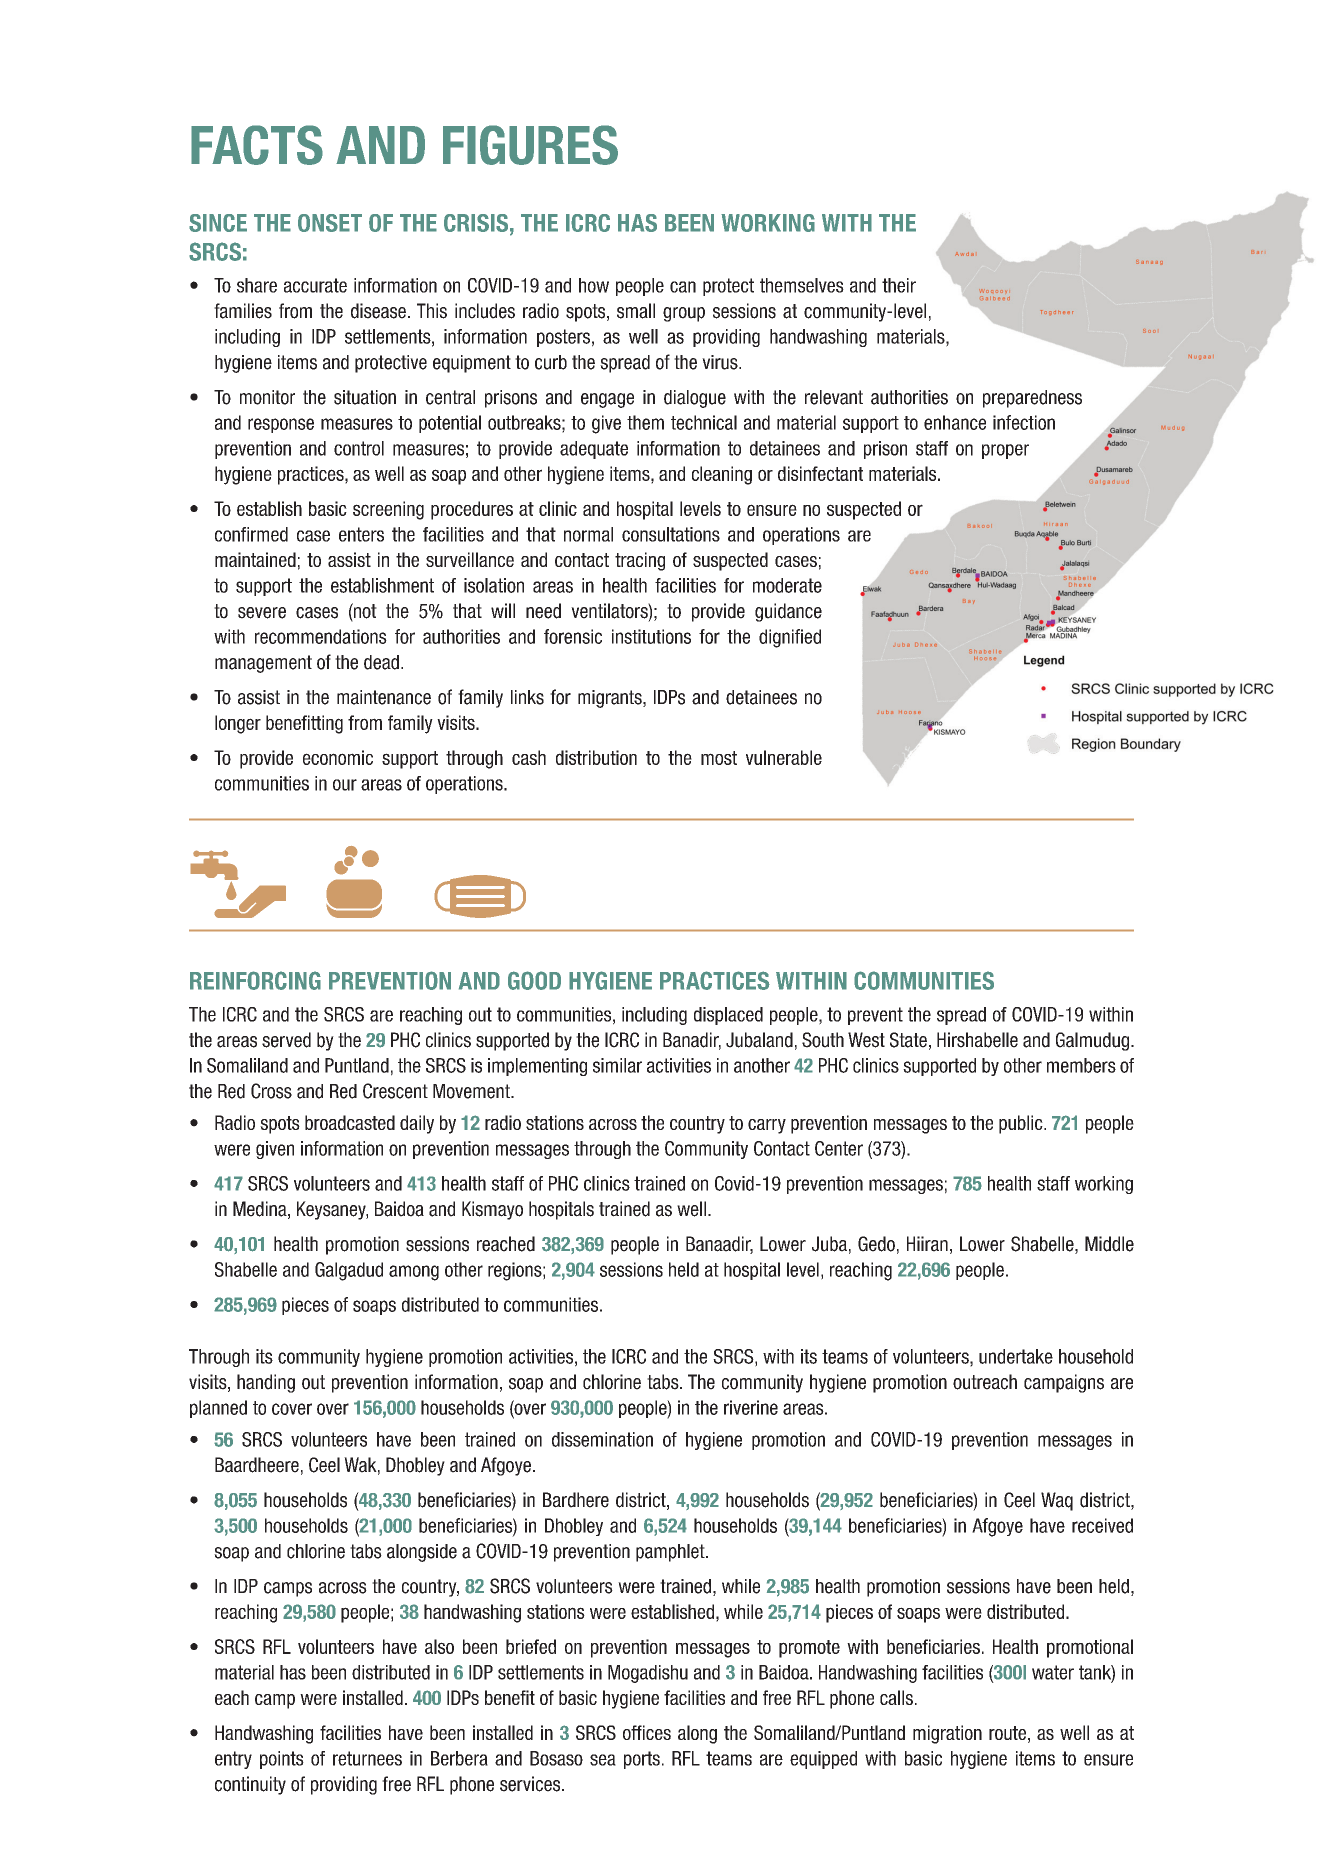 The width and height of the screenshot is (1323, 1871). What do you see at coordinates (330, 223) in the screenshot?
I see `ONSET` at bounding box center [330, 223].
